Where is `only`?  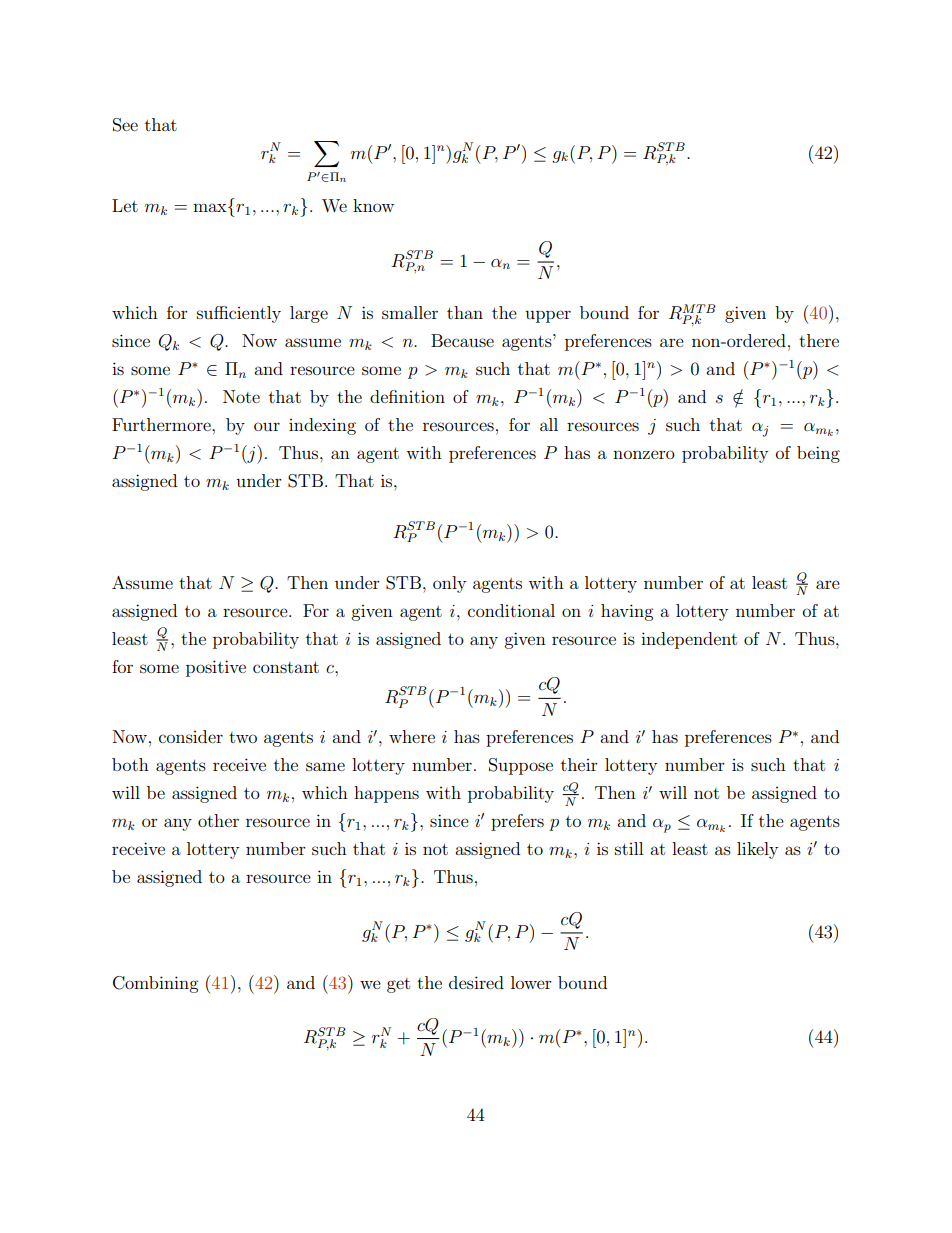
only is located at coordinates (449, 584).
